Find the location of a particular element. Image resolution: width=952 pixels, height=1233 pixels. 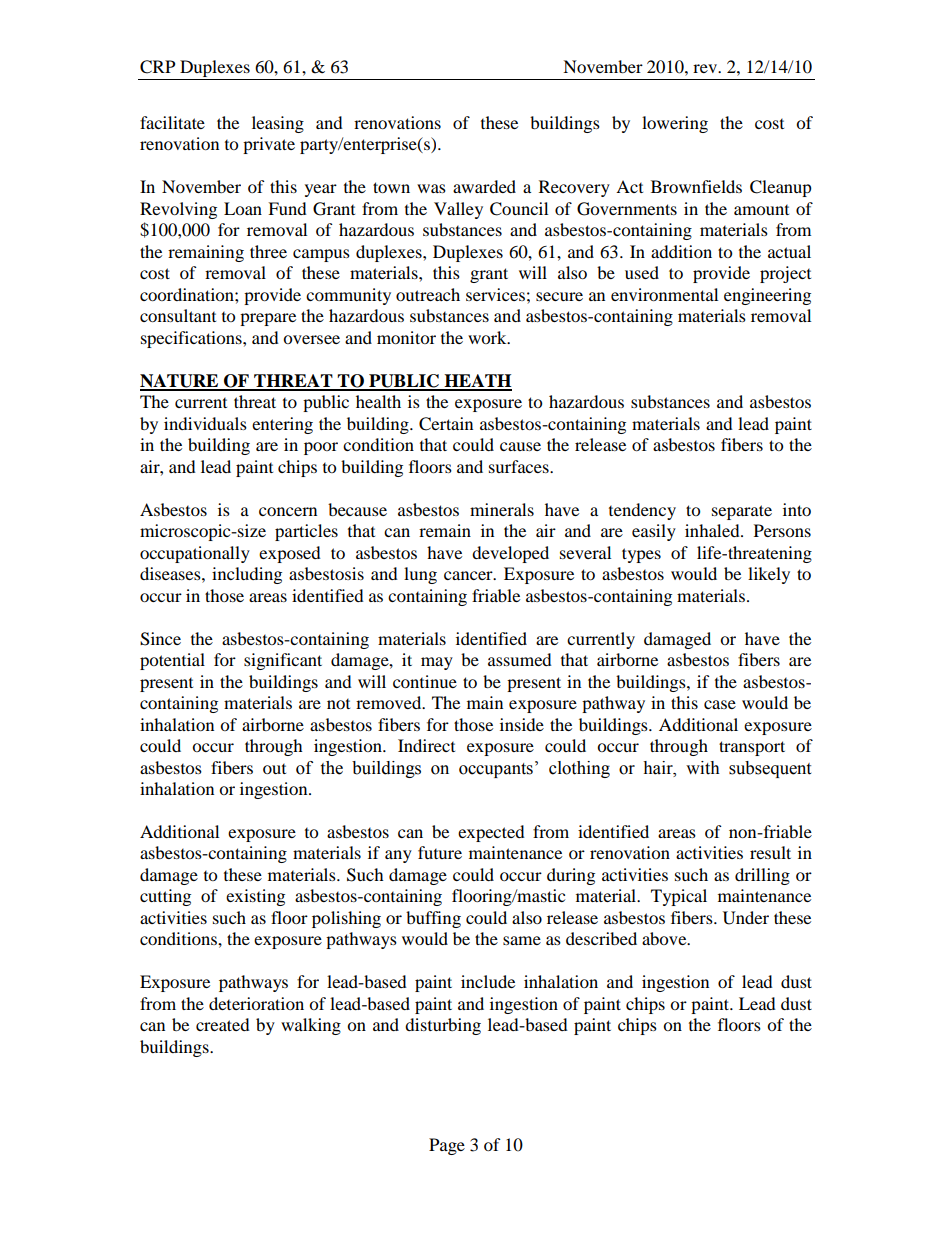

including is located at coordinates (247, 575).
